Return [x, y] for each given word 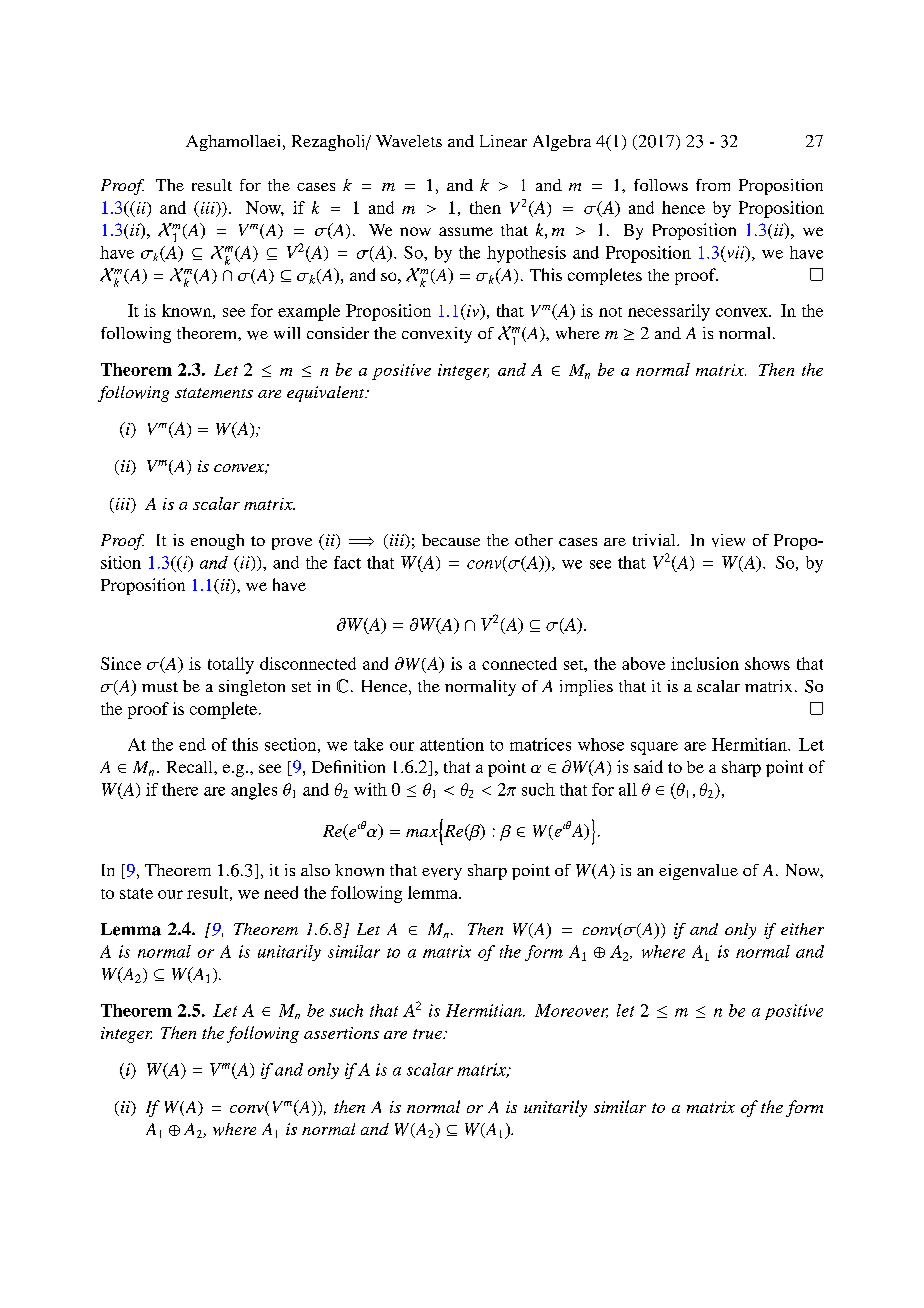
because [451, 540]
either [802, 929]
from [713, 185]
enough [217, 542]
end [192, 744]
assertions [341, 1033]
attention [452, 744]
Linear [503, 141]
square [654, 748]
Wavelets [409, 141]
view [728, 540]
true [428, 1034]
